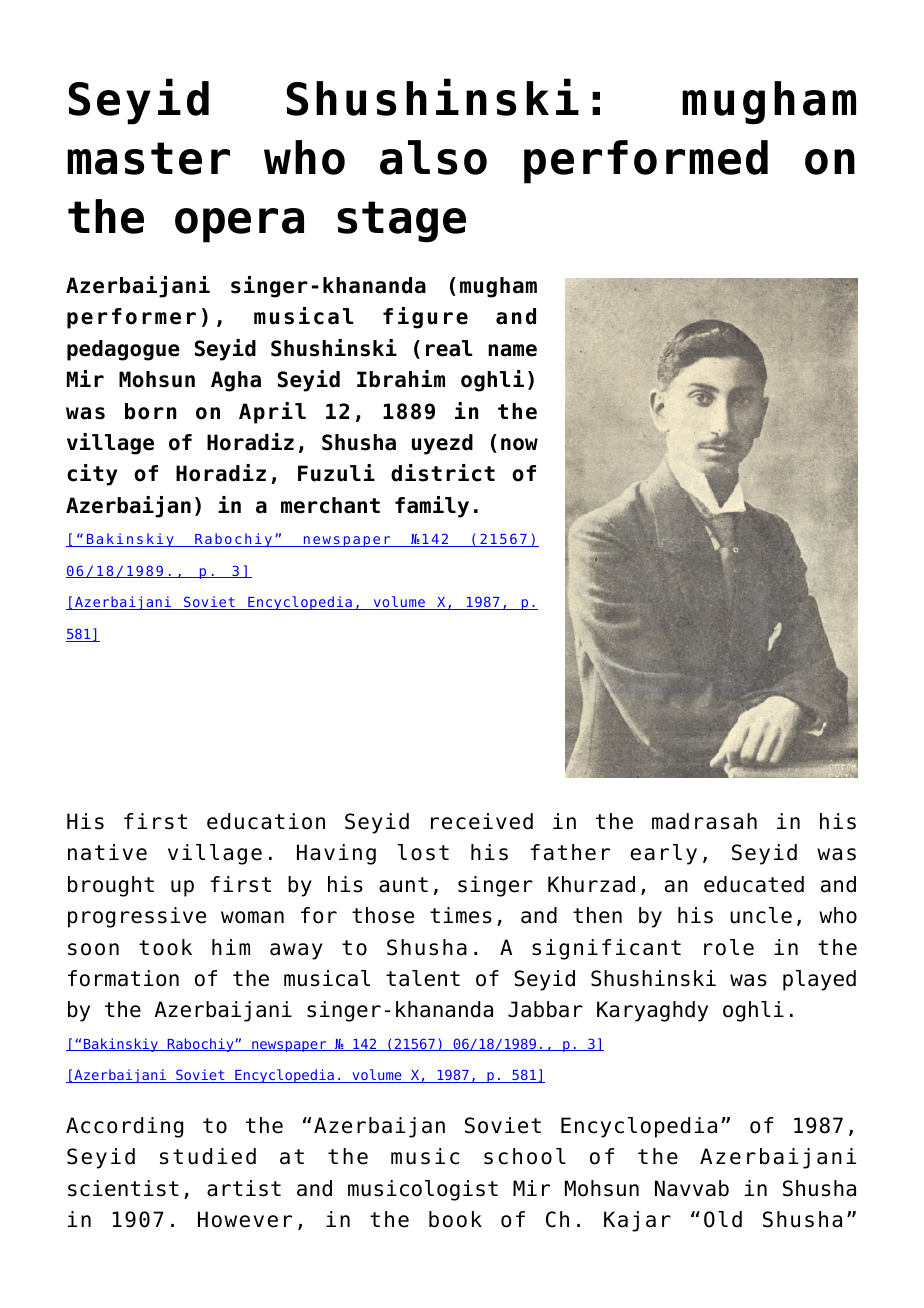 The image size is (924, 1308). Describe the element at coordinates (455, 1219) in the screenshot. I see `book` at that location.
